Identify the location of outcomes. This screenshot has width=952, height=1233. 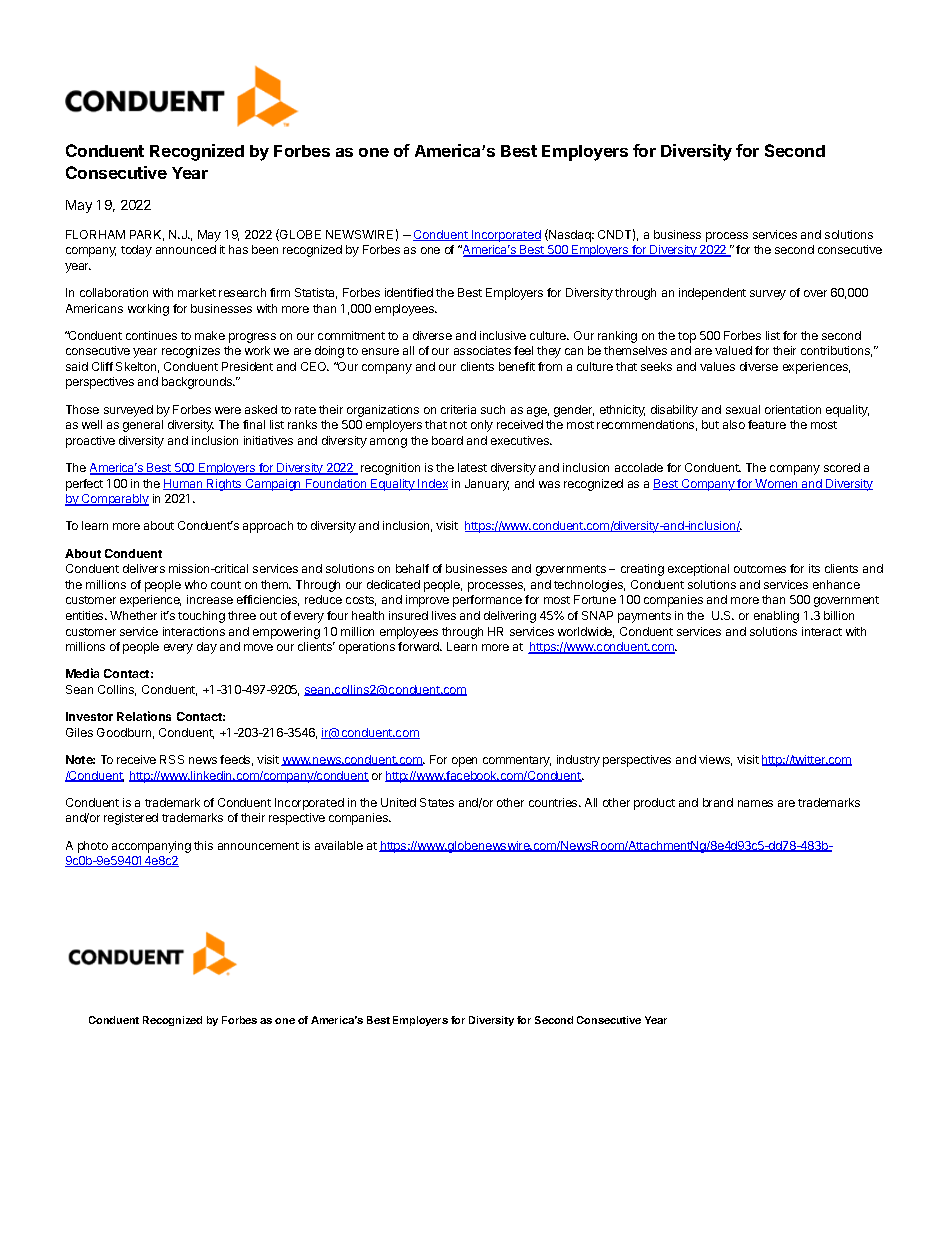
(760, 569).
